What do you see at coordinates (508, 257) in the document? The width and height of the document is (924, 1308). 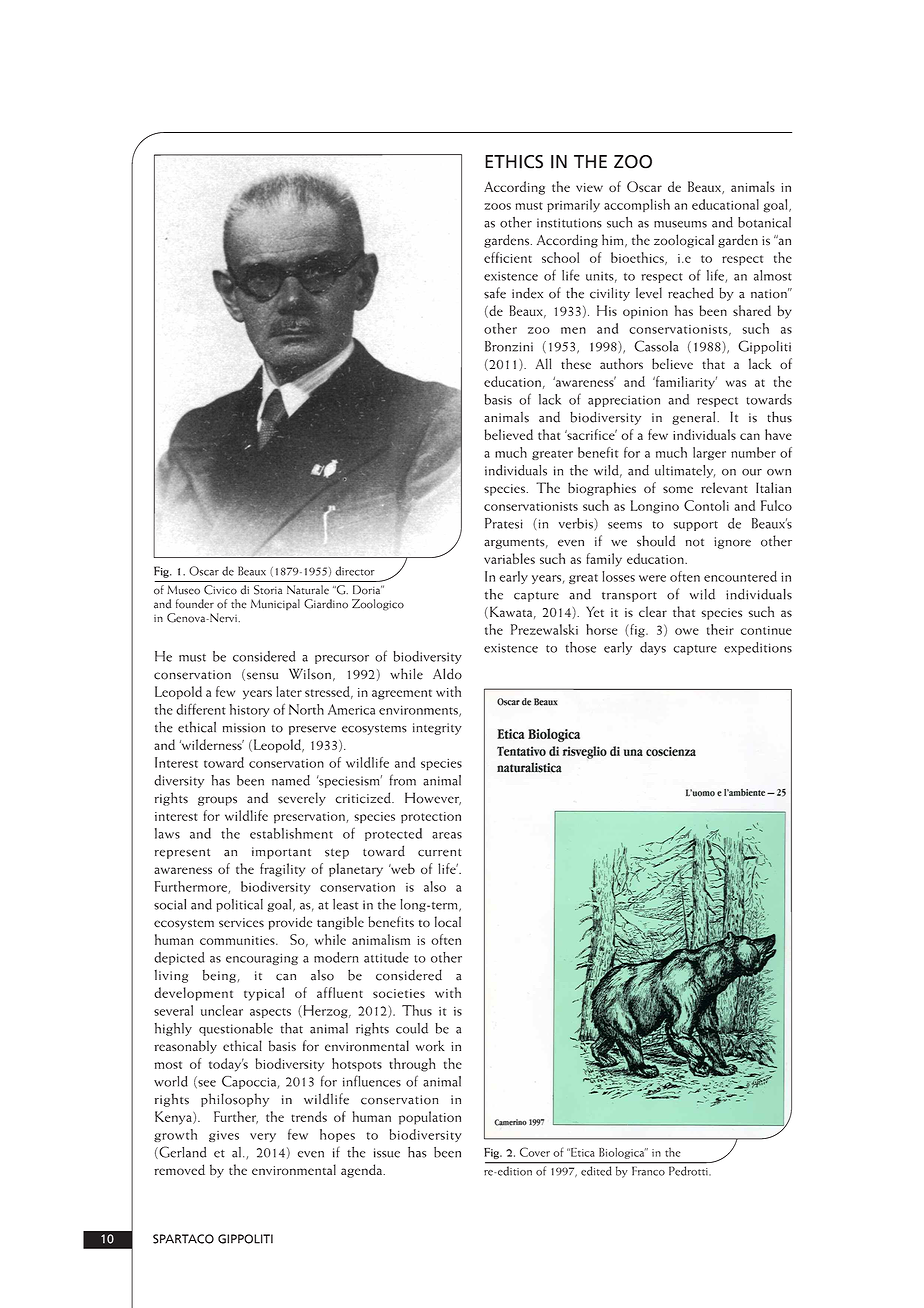 I see `efficient` at bounding box center [508, 257].
